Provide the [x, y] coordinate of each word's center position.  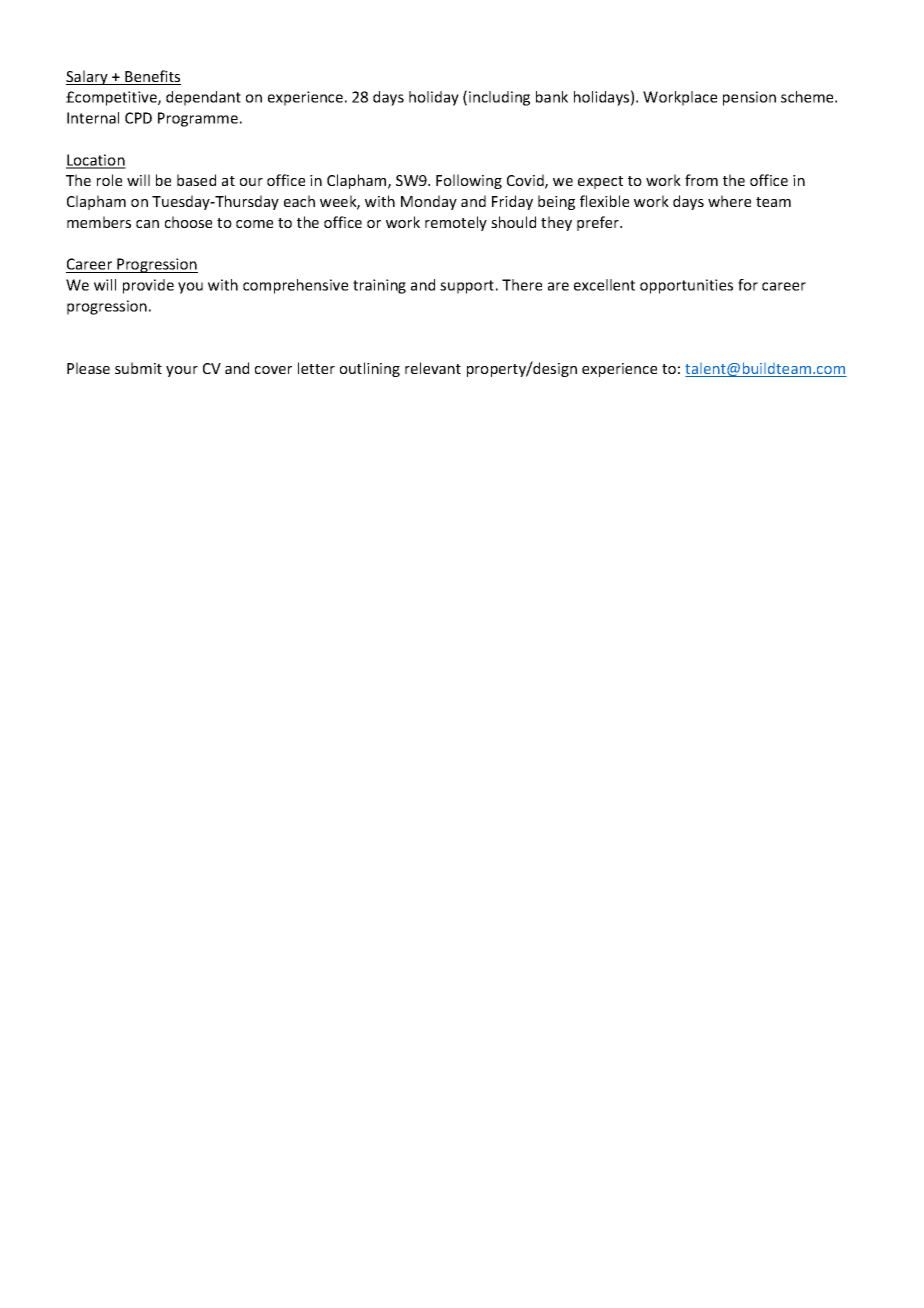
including [499, 98]
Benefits [152, 77]
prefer [599, 223]
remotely [456, 223]
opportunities [686, 286]
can [147, 224]
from [701, 180]
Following [469, 181]
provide [148, 286]
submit [138, 368]
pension [749, 98]
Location [96, 161]
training [379, 286]
